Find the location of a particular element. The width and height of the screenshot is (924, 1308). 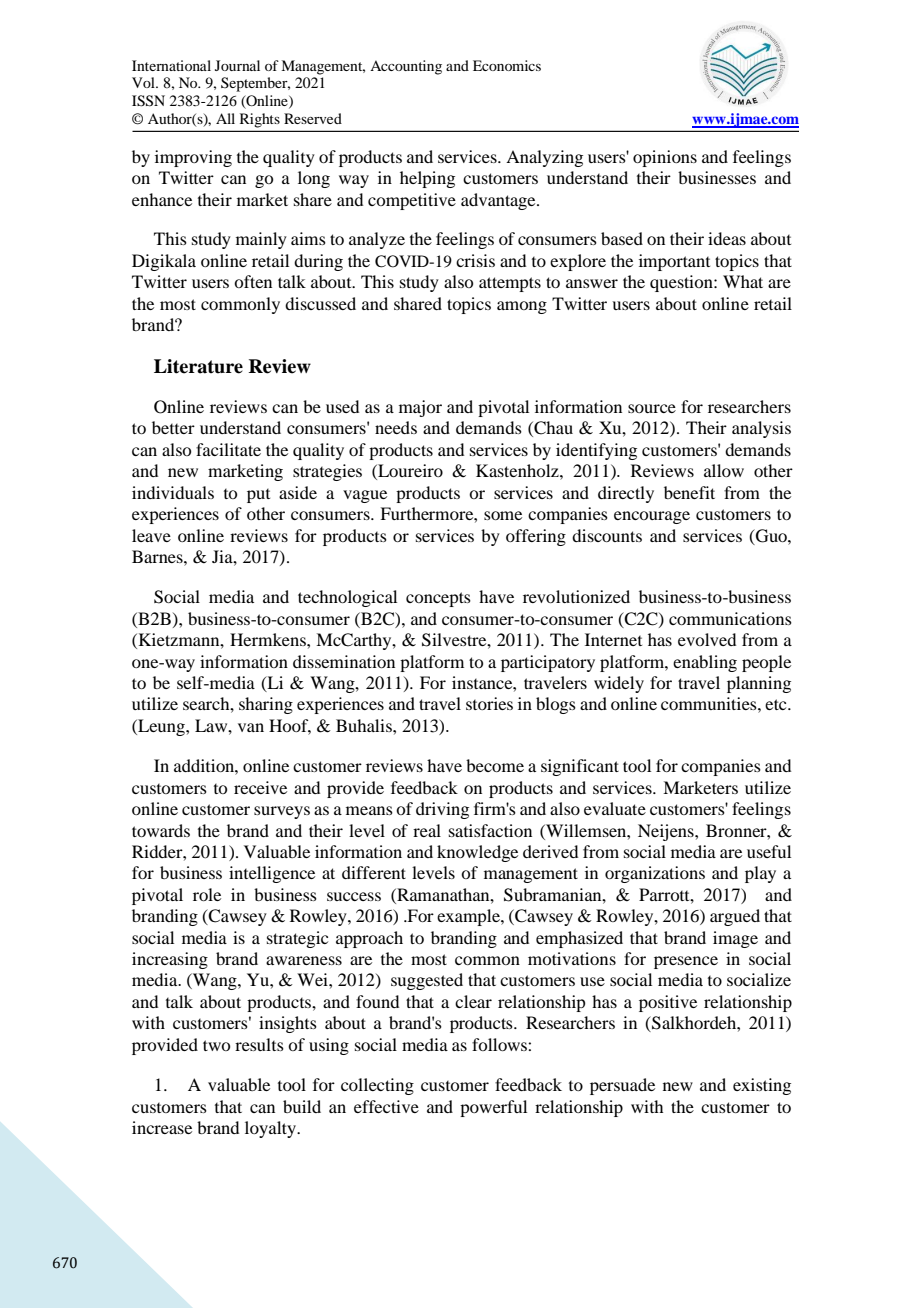

opinions is located at coordinates (665, 158).
